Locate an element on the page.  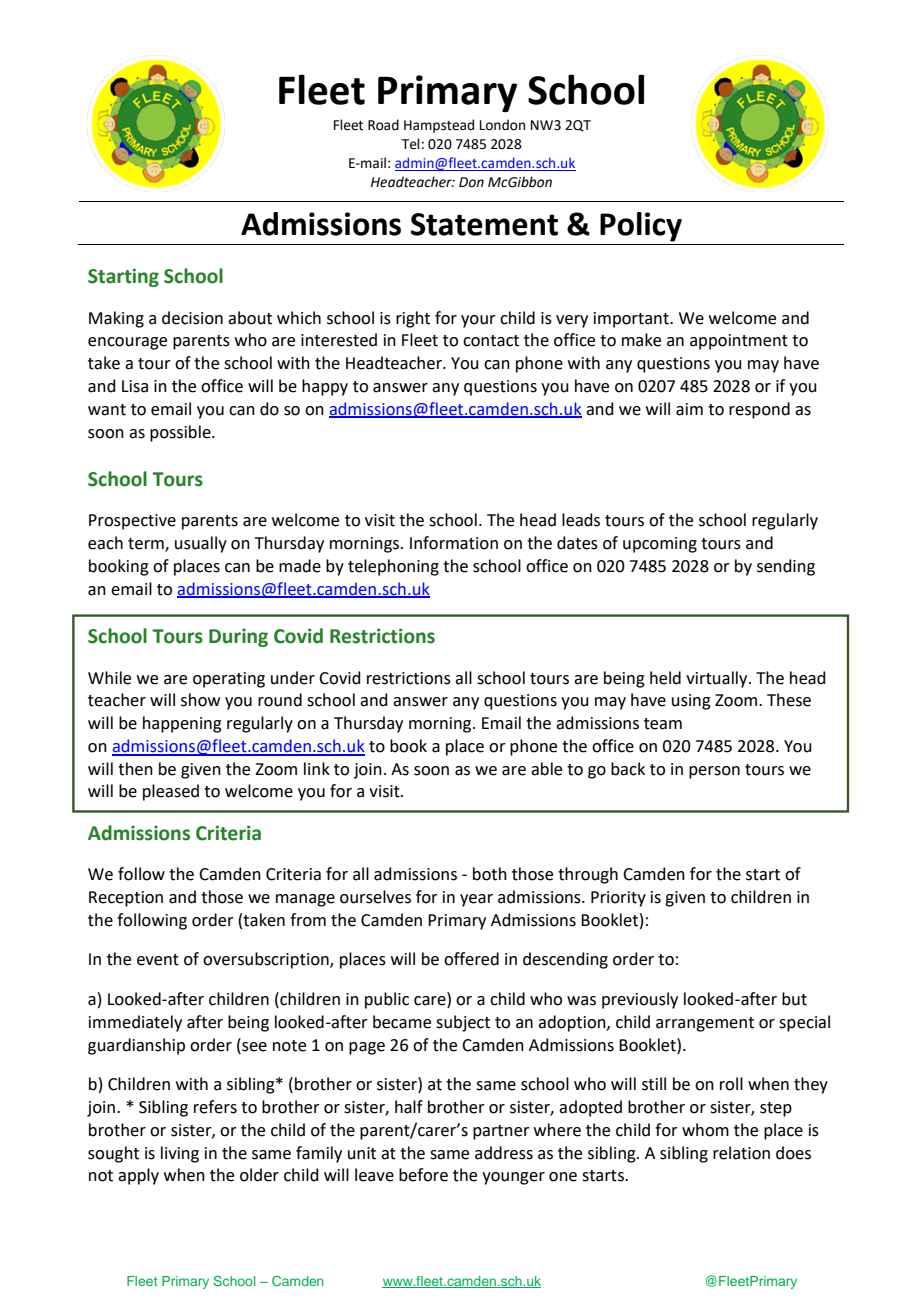
upcoming is located at coordinates (660, 545).
